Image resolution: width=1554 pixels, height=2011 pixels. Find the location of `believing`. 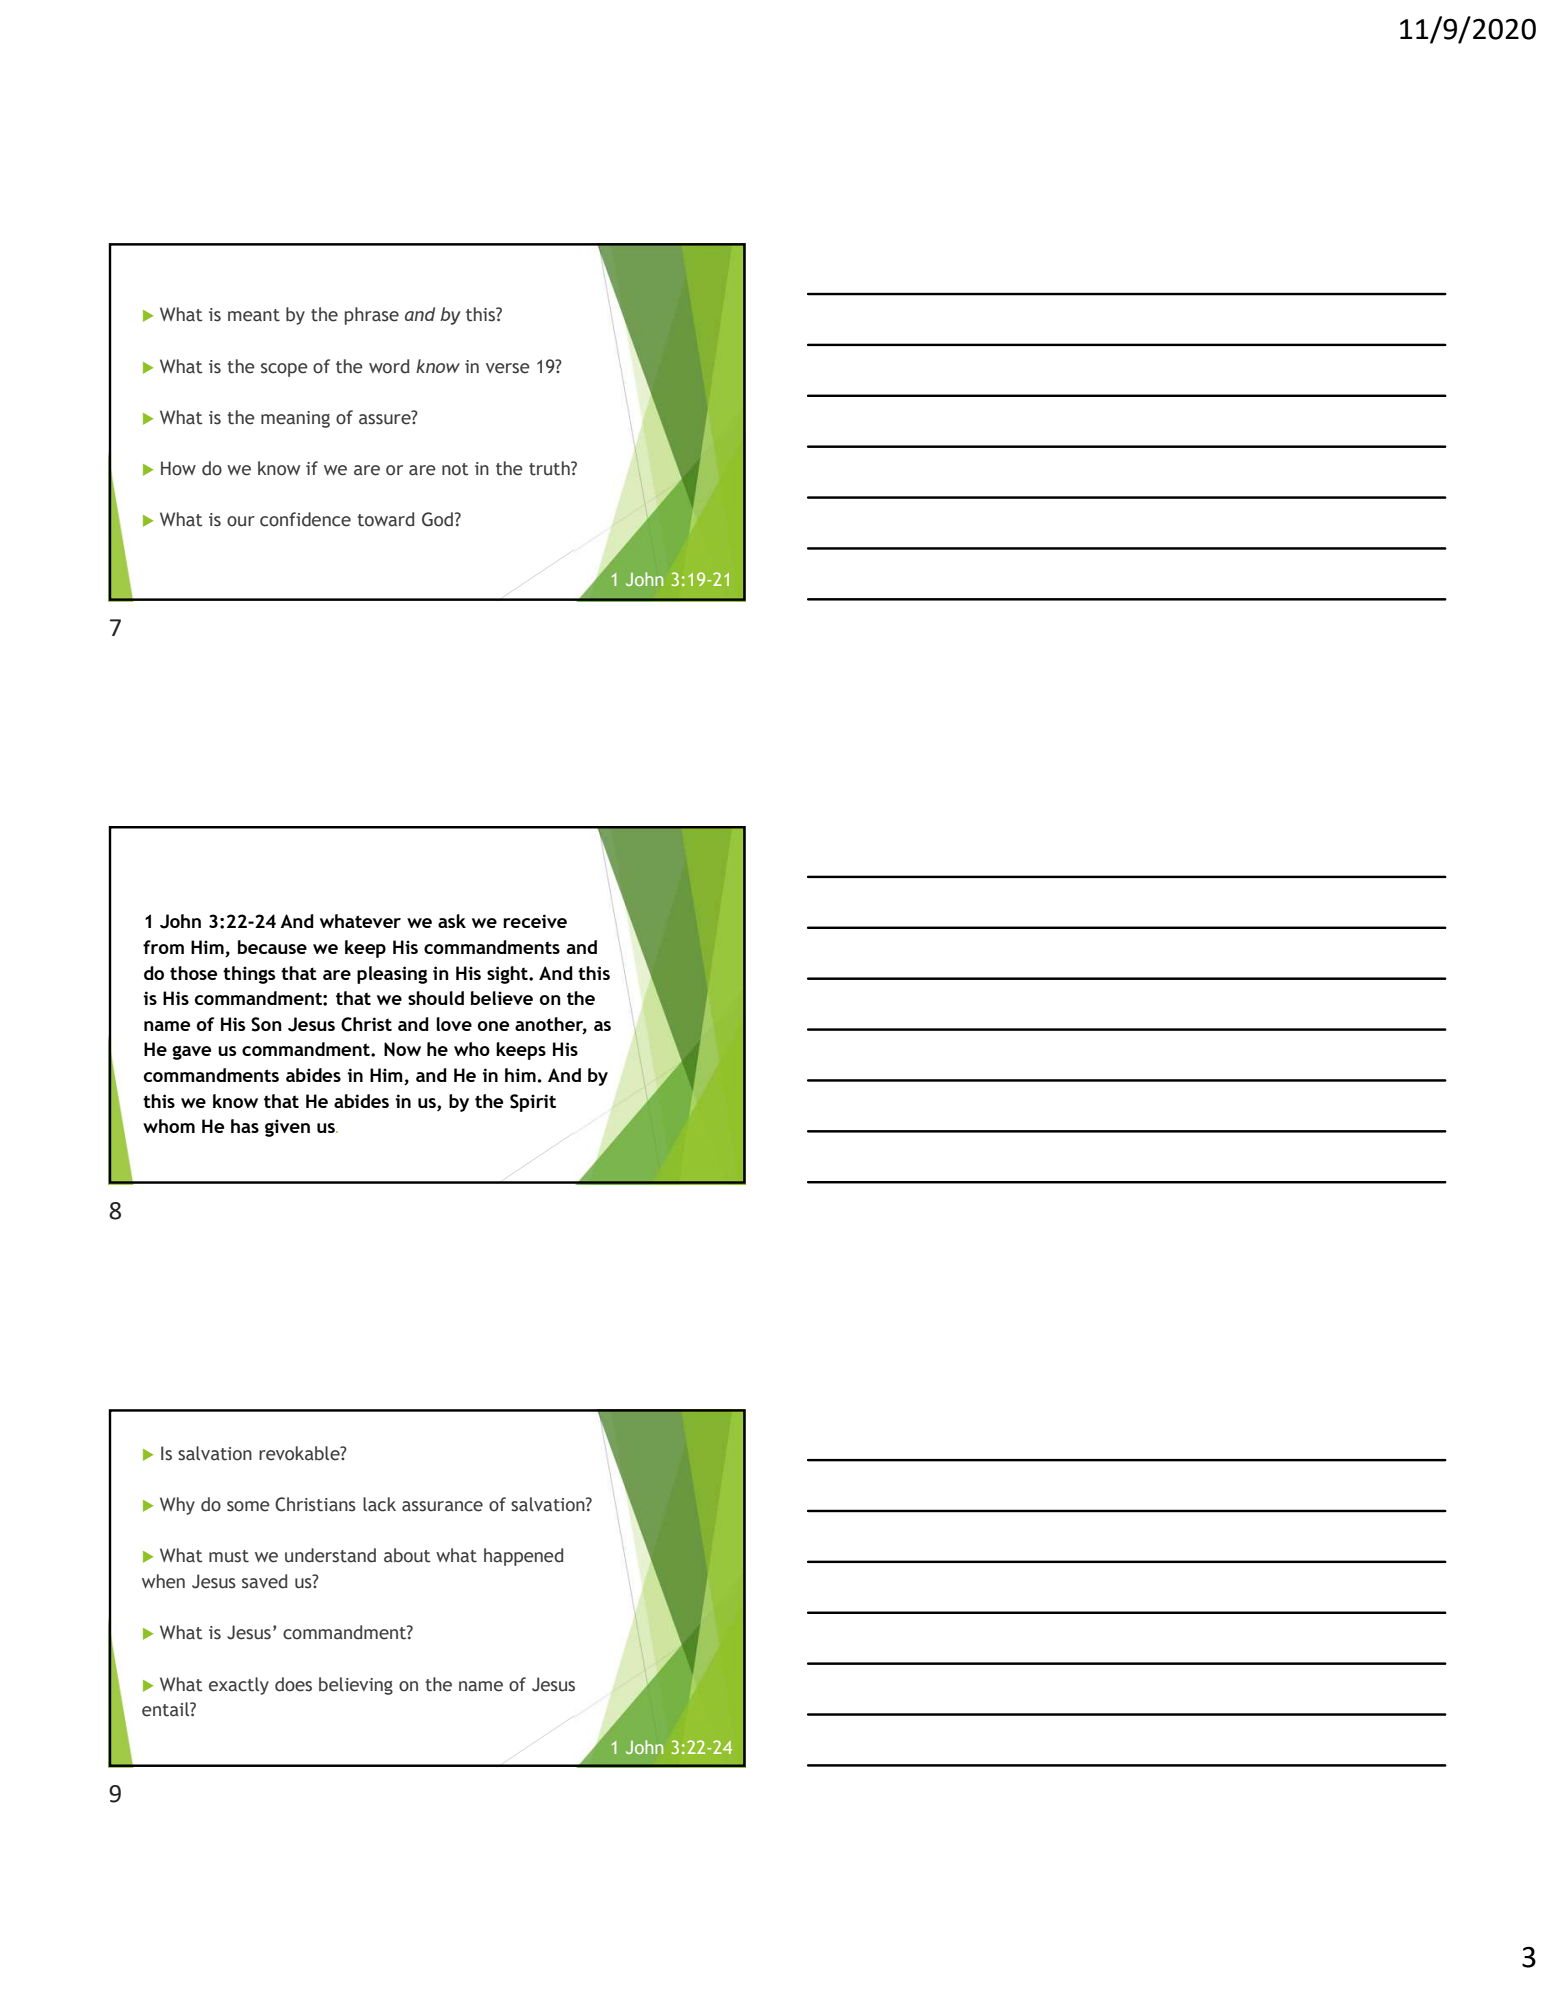

believing is located at coordinates (356, 1686).
